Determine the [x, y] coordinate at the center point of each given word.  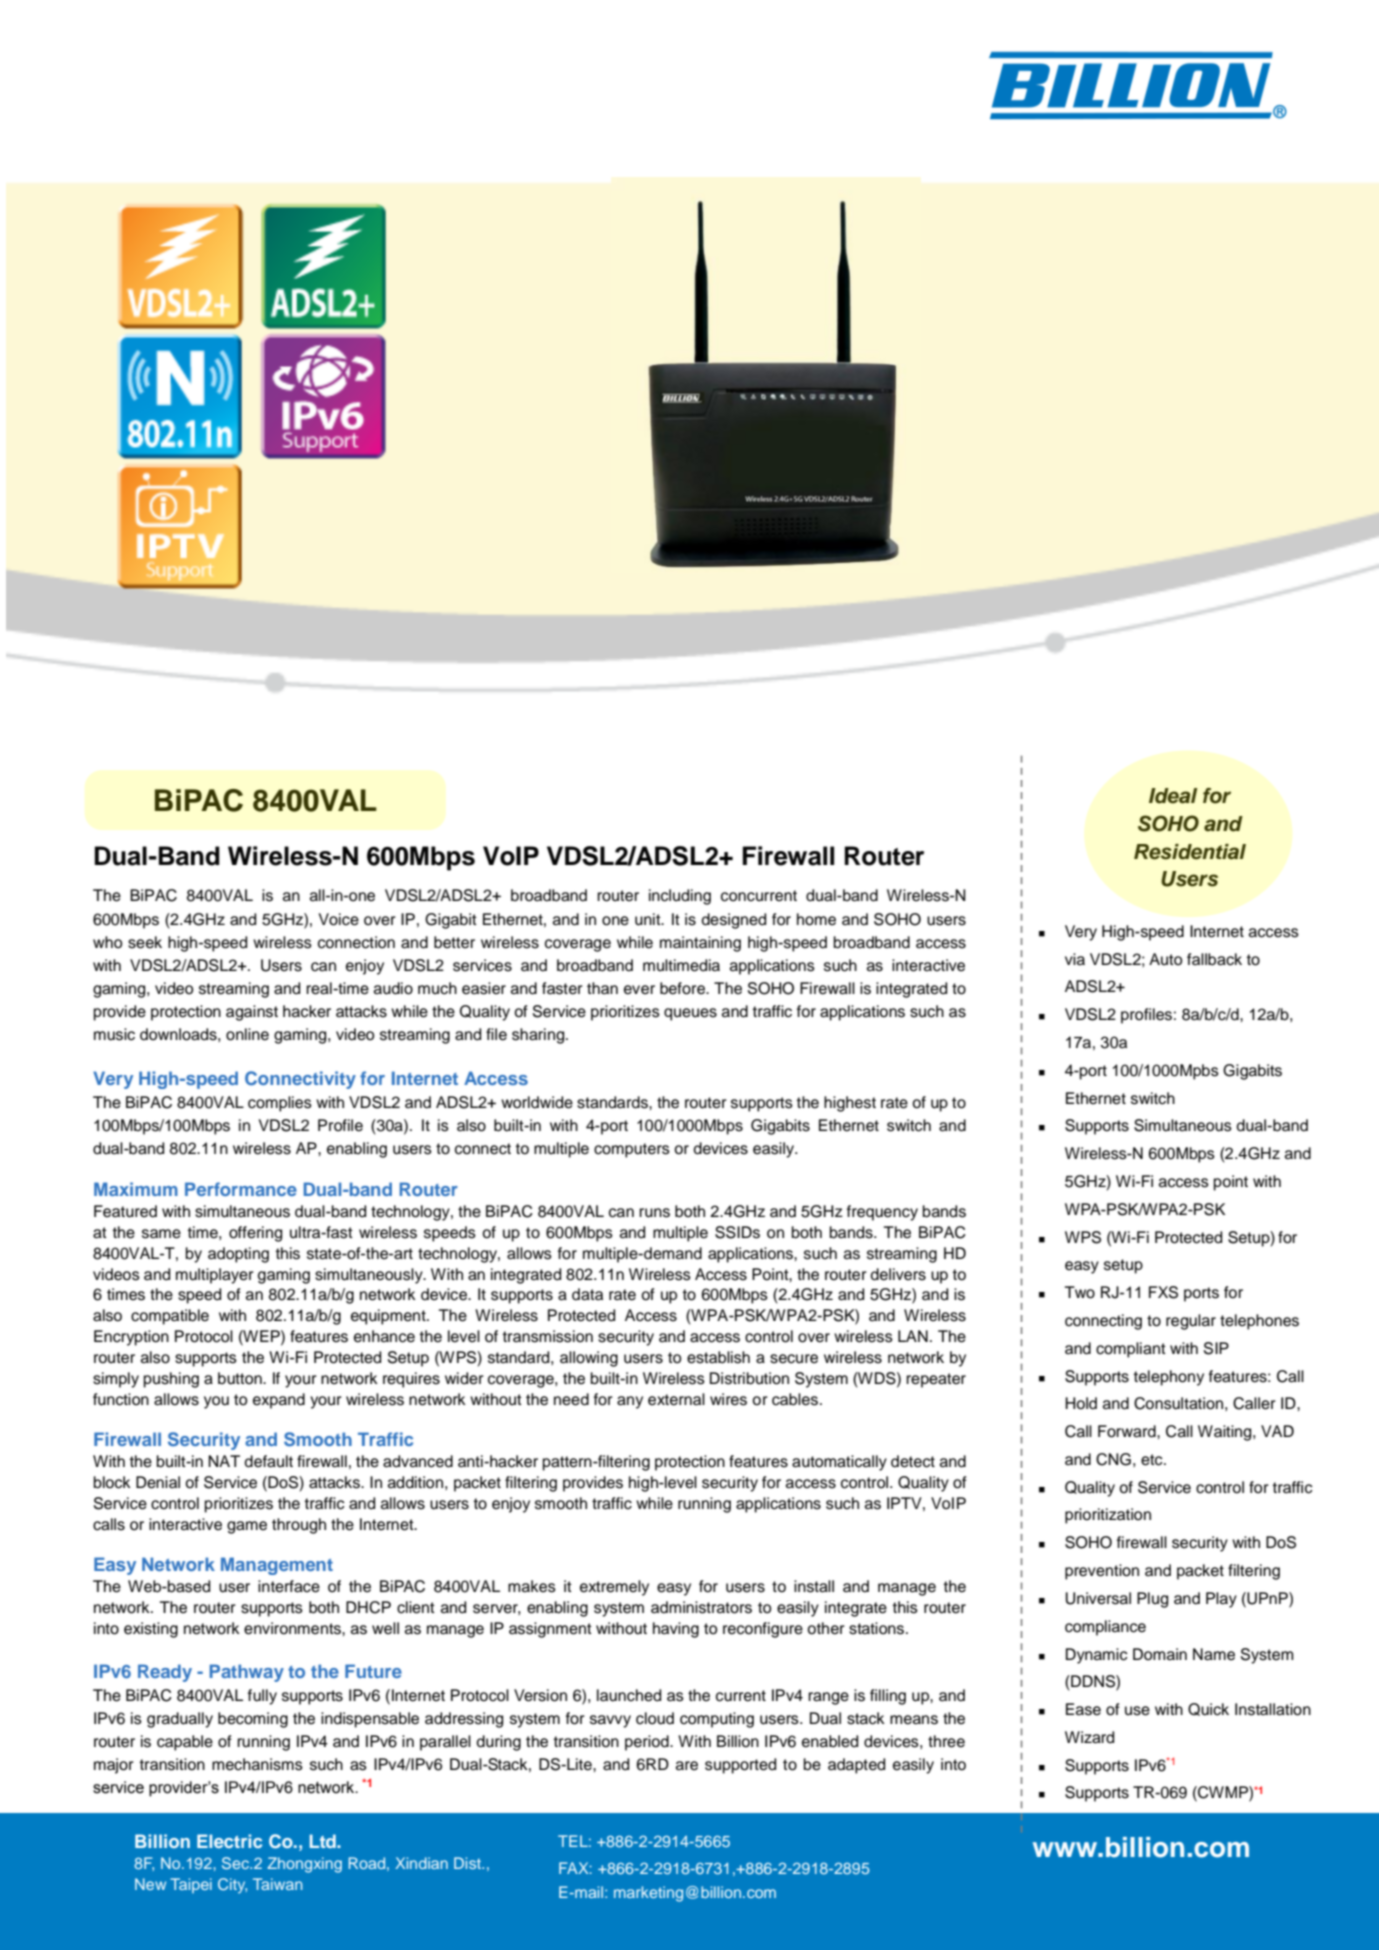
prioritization [1108, 1516]
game [247, 1527]
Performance [241, 1189]
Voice [339, 919]
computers [632, 1150]
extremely [614, 1588]
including [680, 897]
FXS [1163, 1292]
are [687, 1766]
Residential [1190, 852]
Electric [229, 1841]
